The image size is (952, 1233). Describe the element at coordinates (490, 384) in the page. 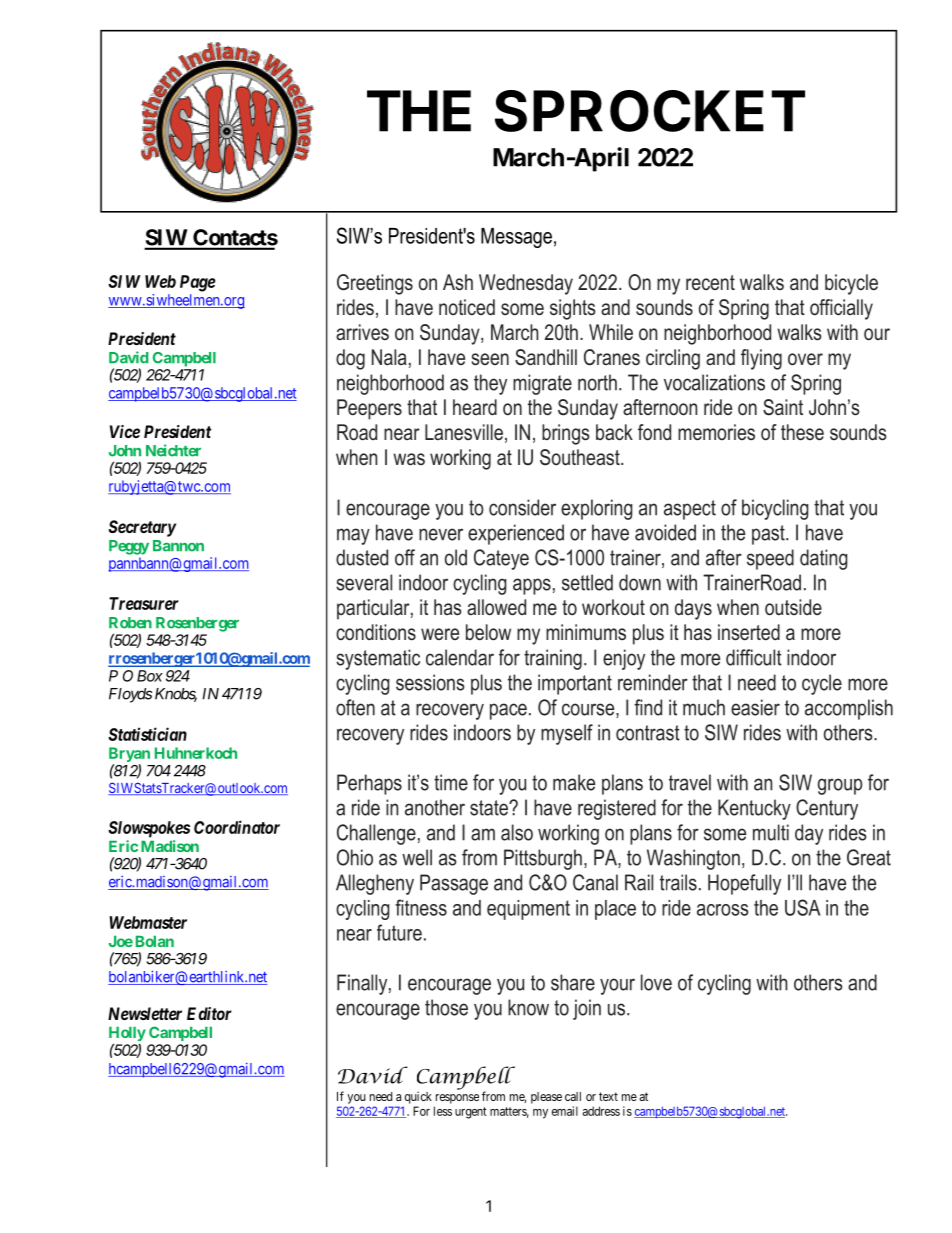

I see `they` at that location.
